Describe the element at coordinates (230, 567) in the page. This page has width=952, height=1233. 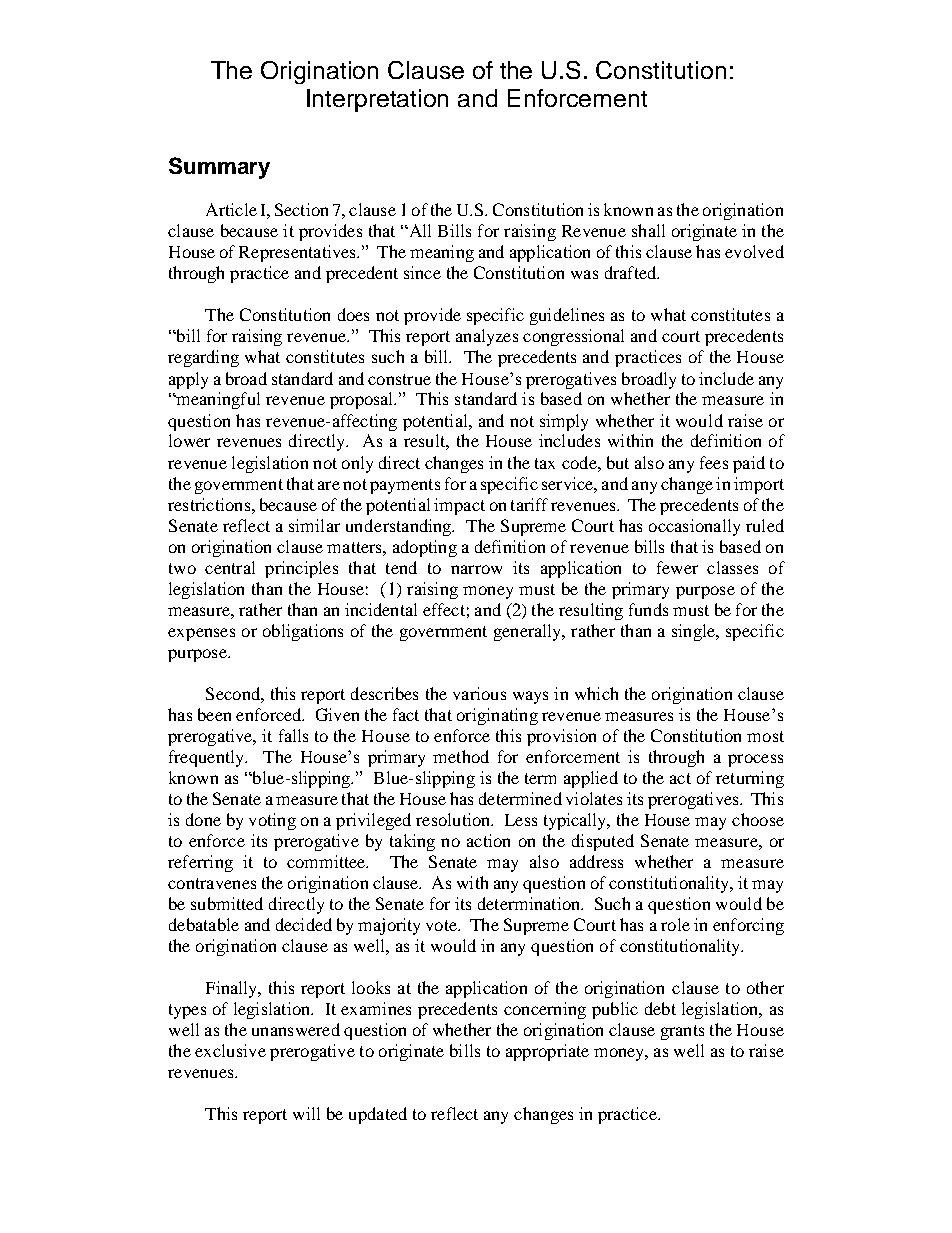
I see `central` at that location.
